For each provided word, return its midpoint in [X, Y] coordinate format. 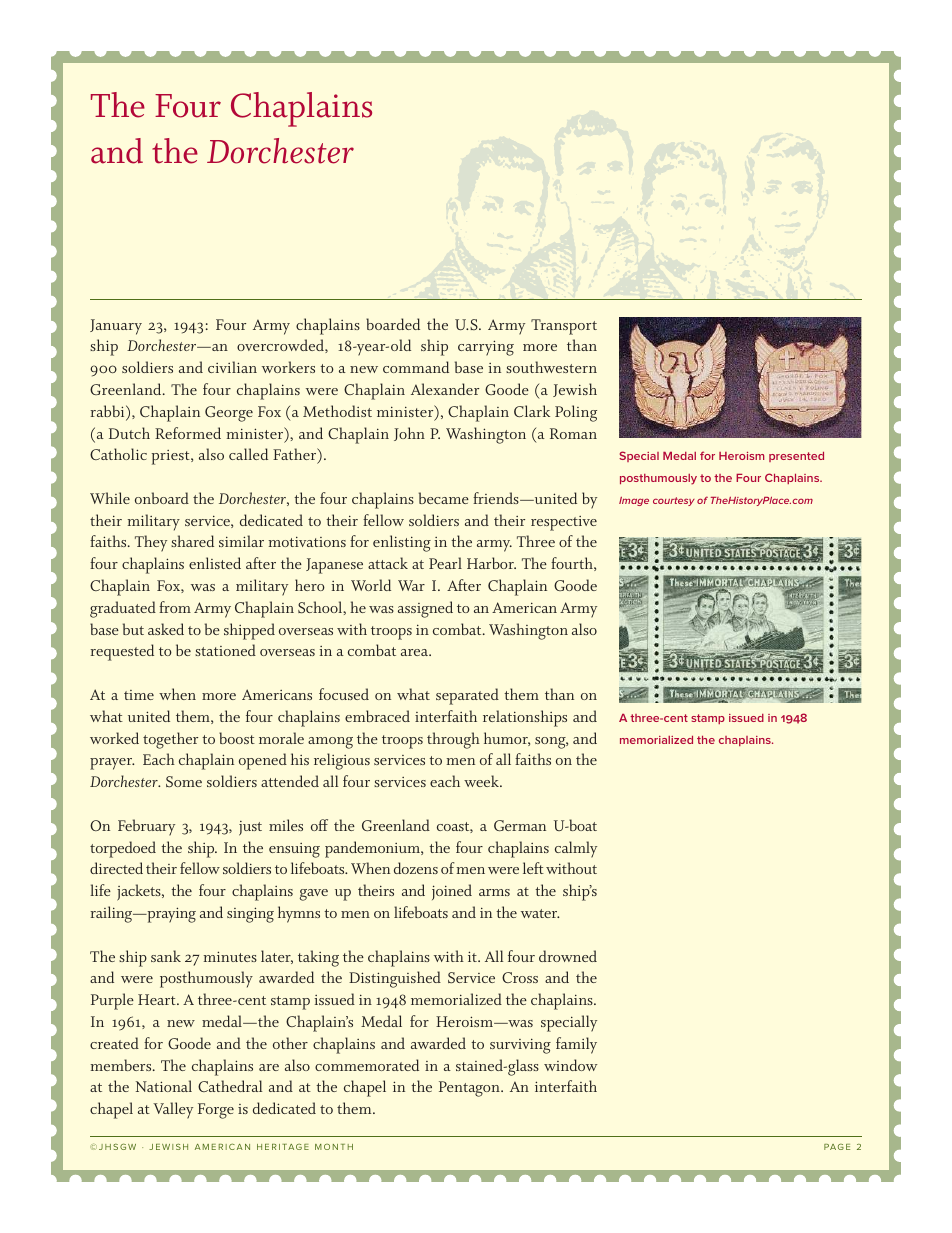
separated [467, 696]
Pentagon [470, 1089]
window [571, 1065]
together [170, 740]
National [164, 1086]
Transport [564, 327]
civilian [232, 367]
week [482, 781]
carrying [486, 348]
